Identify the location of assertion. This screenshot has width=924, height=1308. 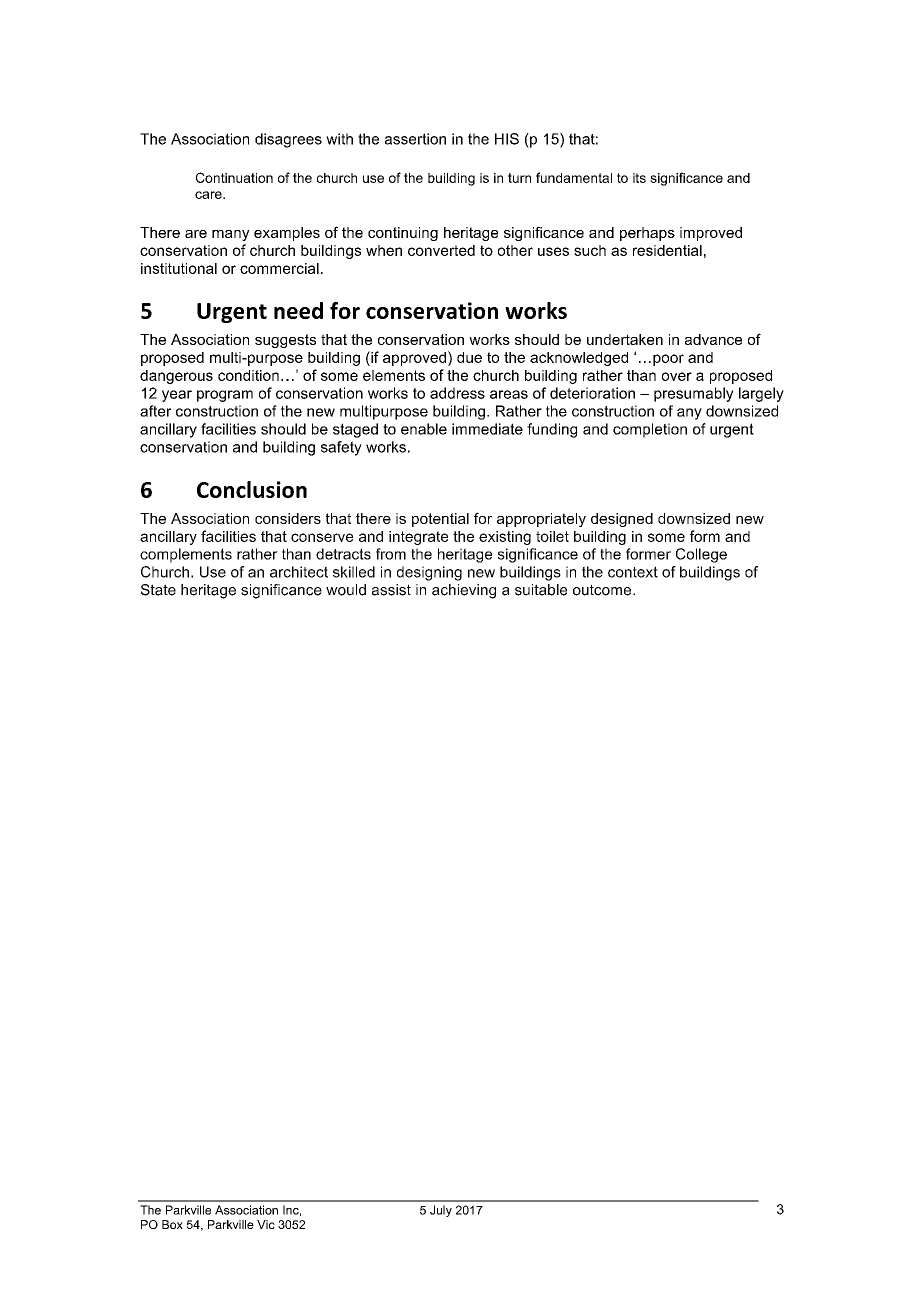
(415, 139).
